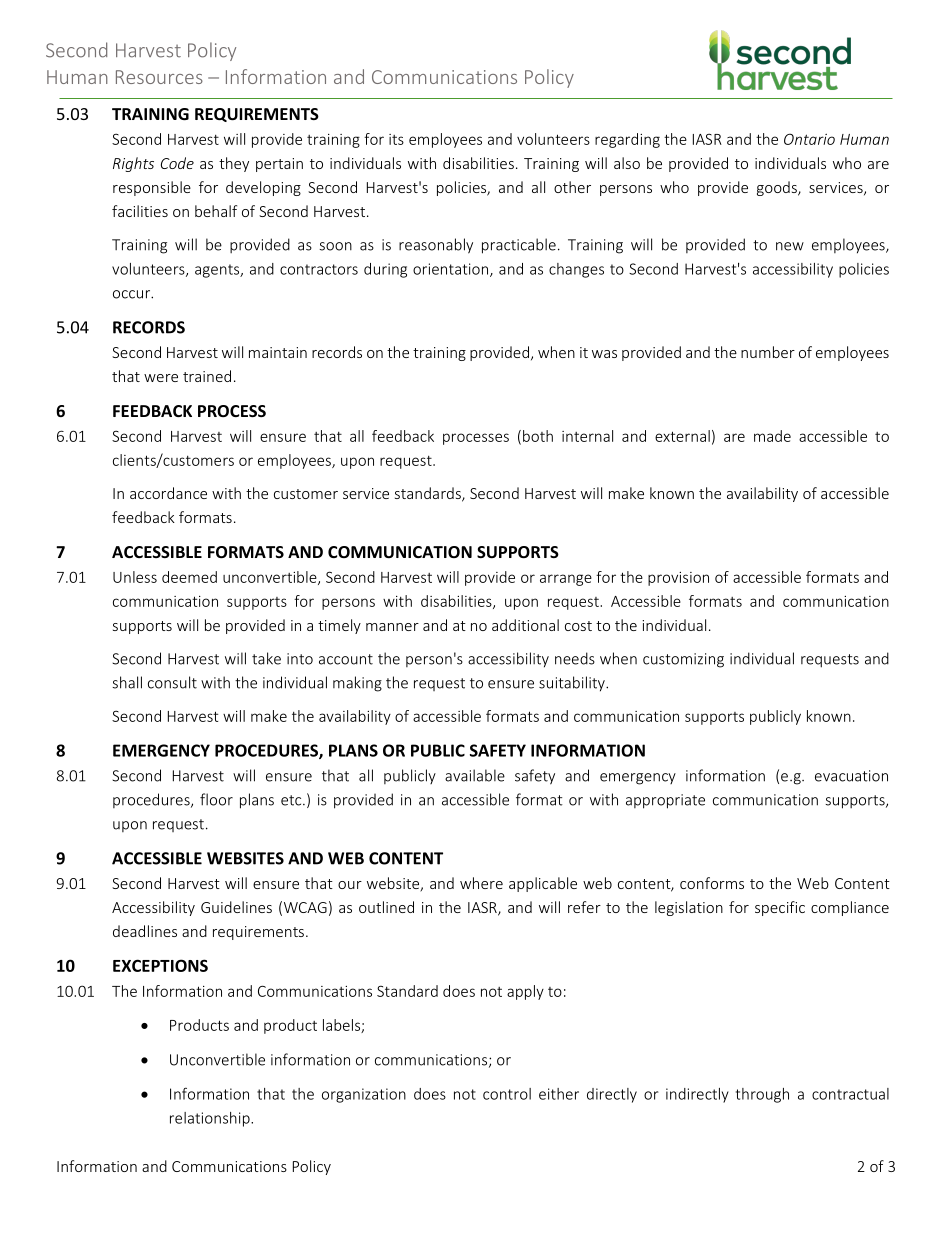  What do you see at coordinates (809, 139) in the screenshot?
I see `Ontario` at bounding box center [809, 139].
